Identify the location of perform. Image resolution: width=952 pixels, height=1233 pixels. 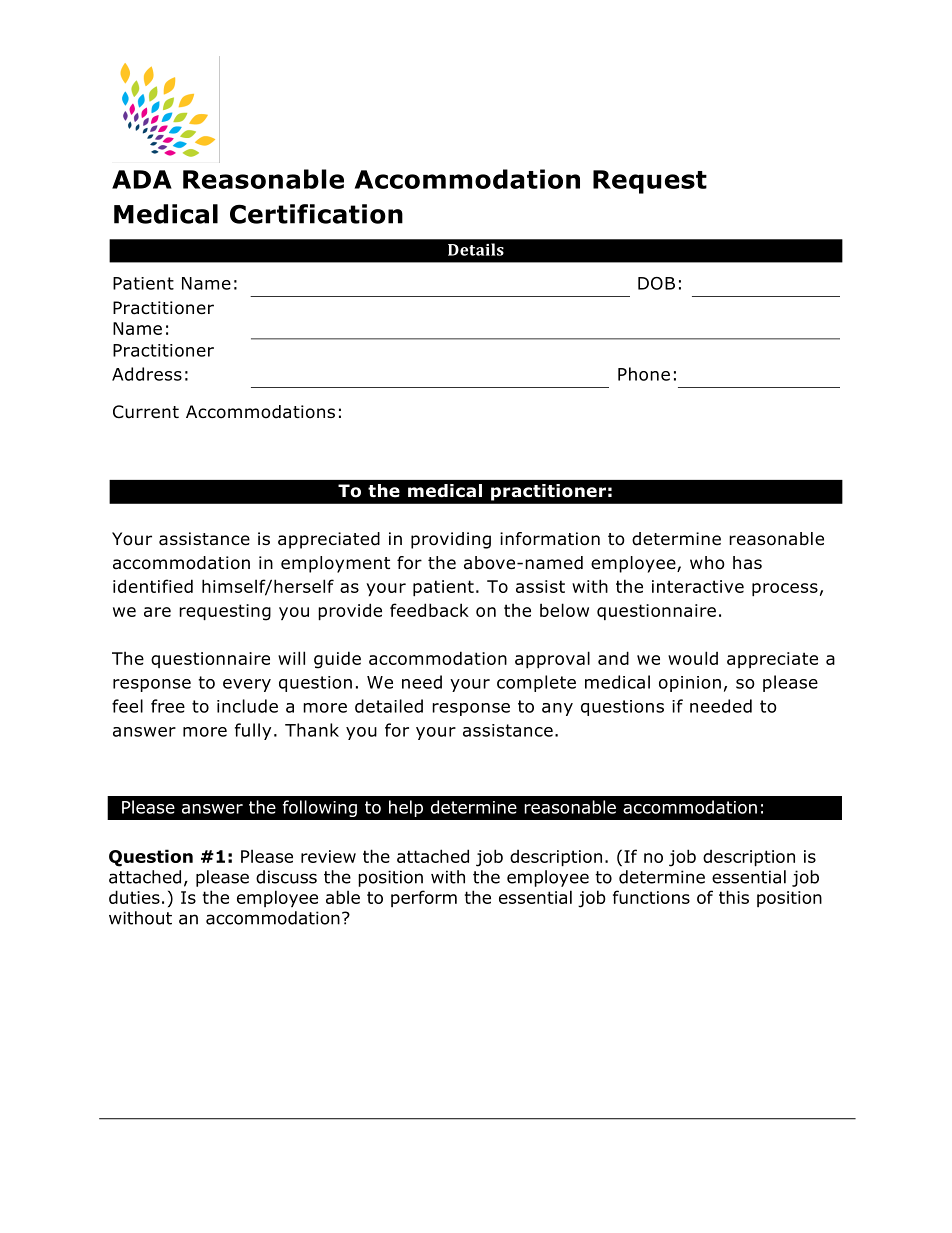
(424, 898).
